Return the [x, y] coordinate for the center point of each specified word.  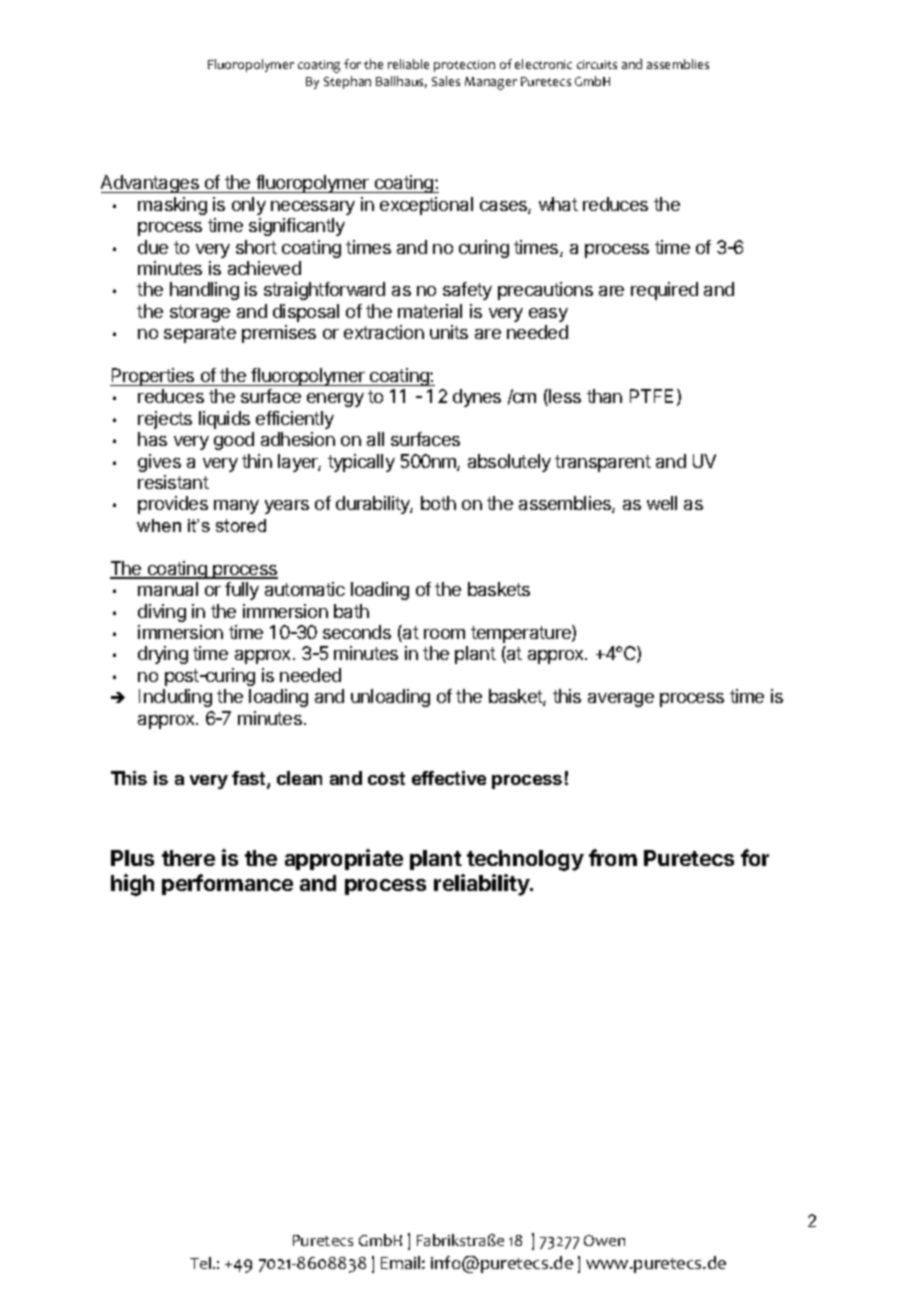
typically [361, 463]
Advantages [151, 184]
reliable [408, 64]
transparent [603, 463]
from [613, 857]
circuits [597, 64]
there [188, 858]
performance [227, 884]
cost [386, 778]
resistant [173, 482]
